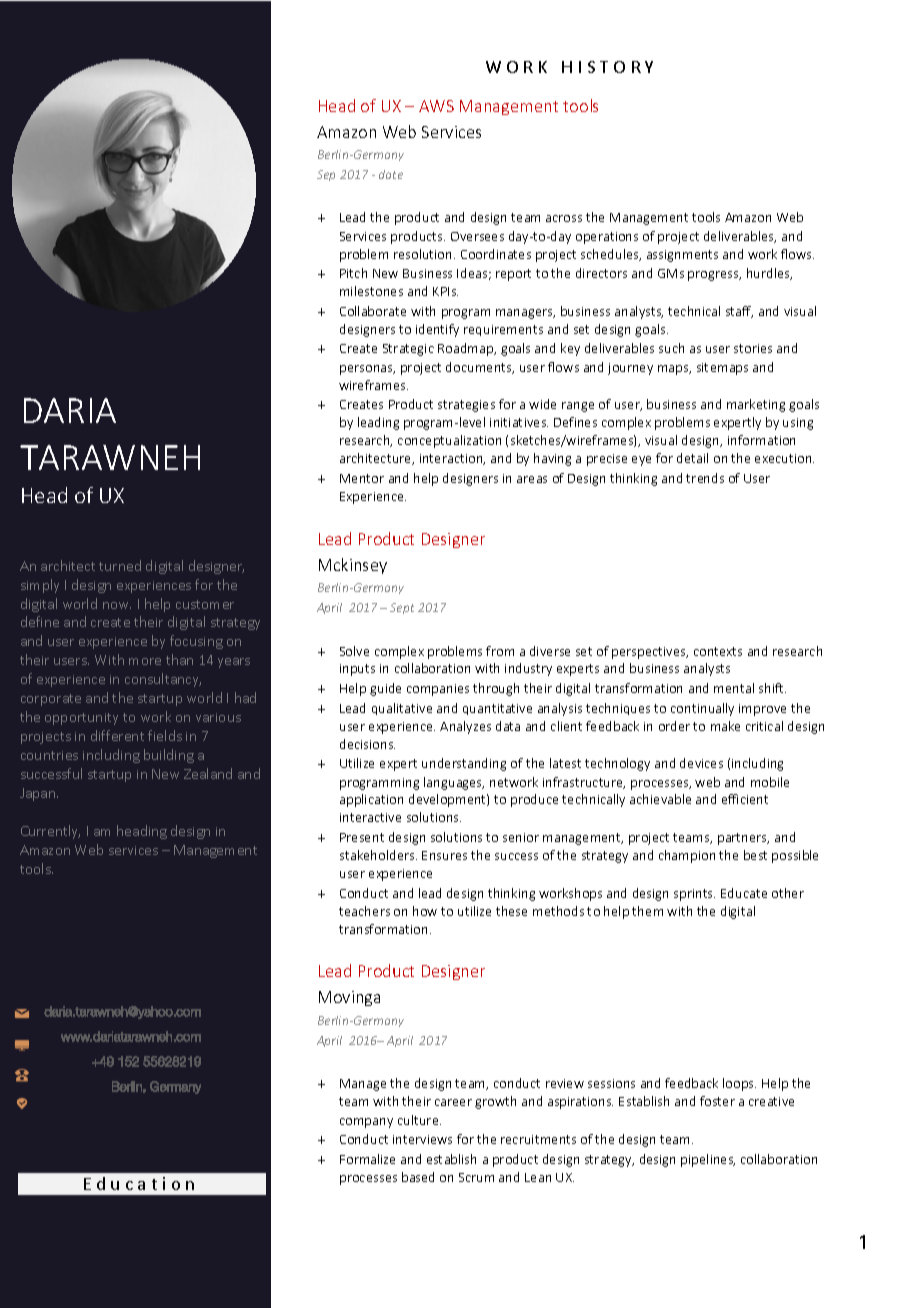 This screenshot has height=1308, width=924. Describe the element at coordinates (391, 174) in the screenshot. I see `date` at that location.
